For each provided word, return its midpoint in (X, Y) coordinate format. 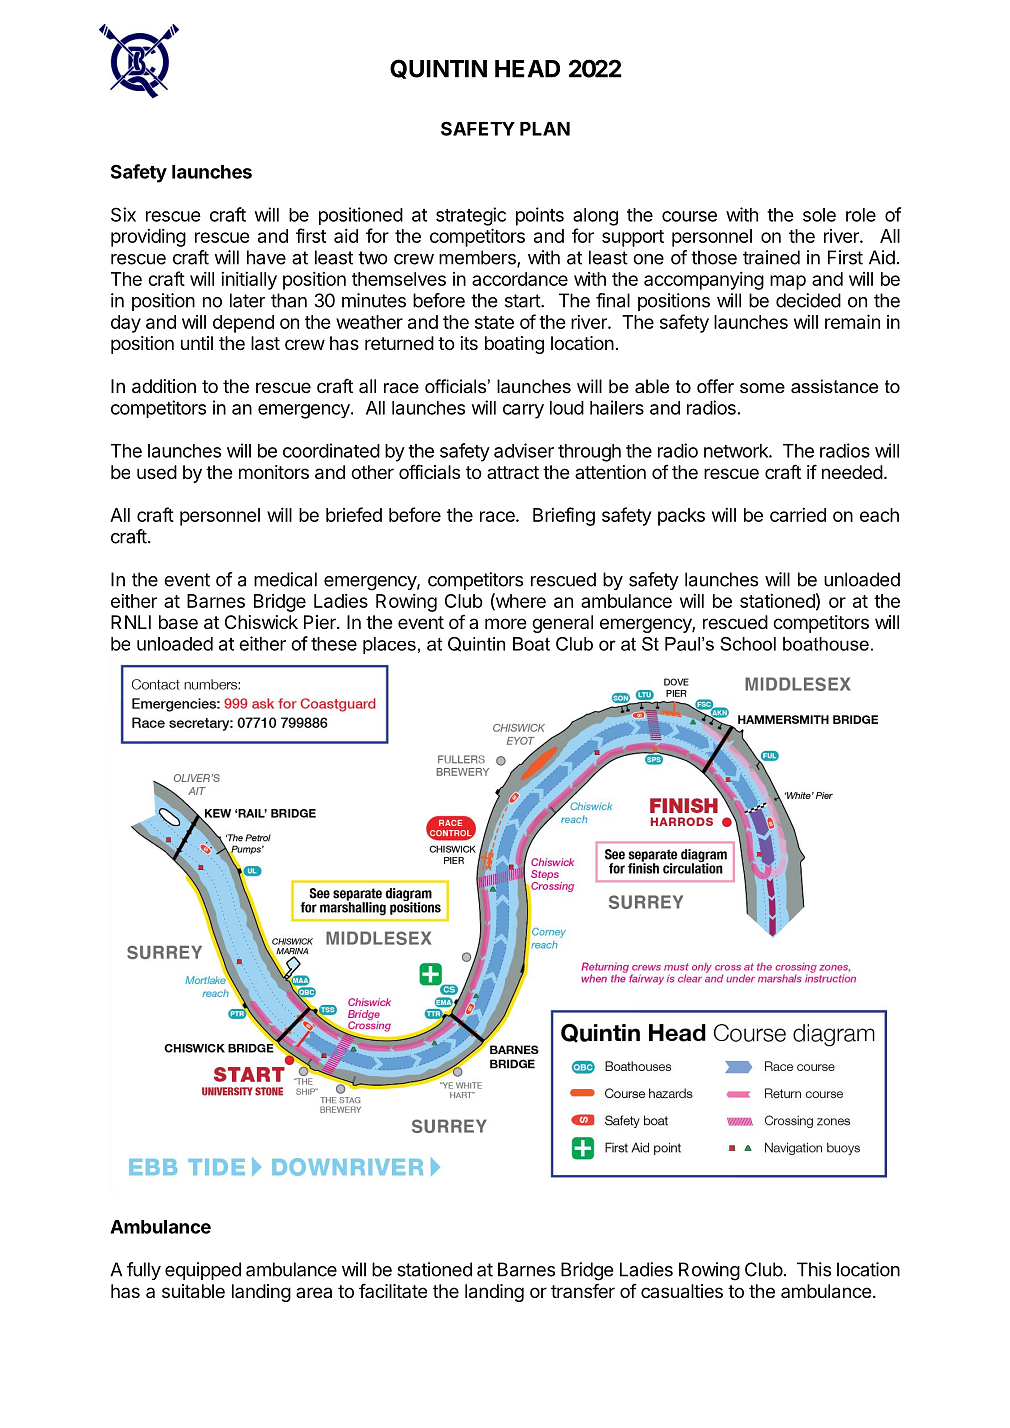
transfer (583, 1290)
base (178, 622)
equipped (203, 1271)
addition (164, 386)
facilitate (393, 1290)
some (762, 388)
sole (819, 215)
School (748, 644)
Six (123, 214)
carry (523, 411)
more (506, 623)
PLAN (545, 129)
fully (144, 1271)
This (814, 1269)
